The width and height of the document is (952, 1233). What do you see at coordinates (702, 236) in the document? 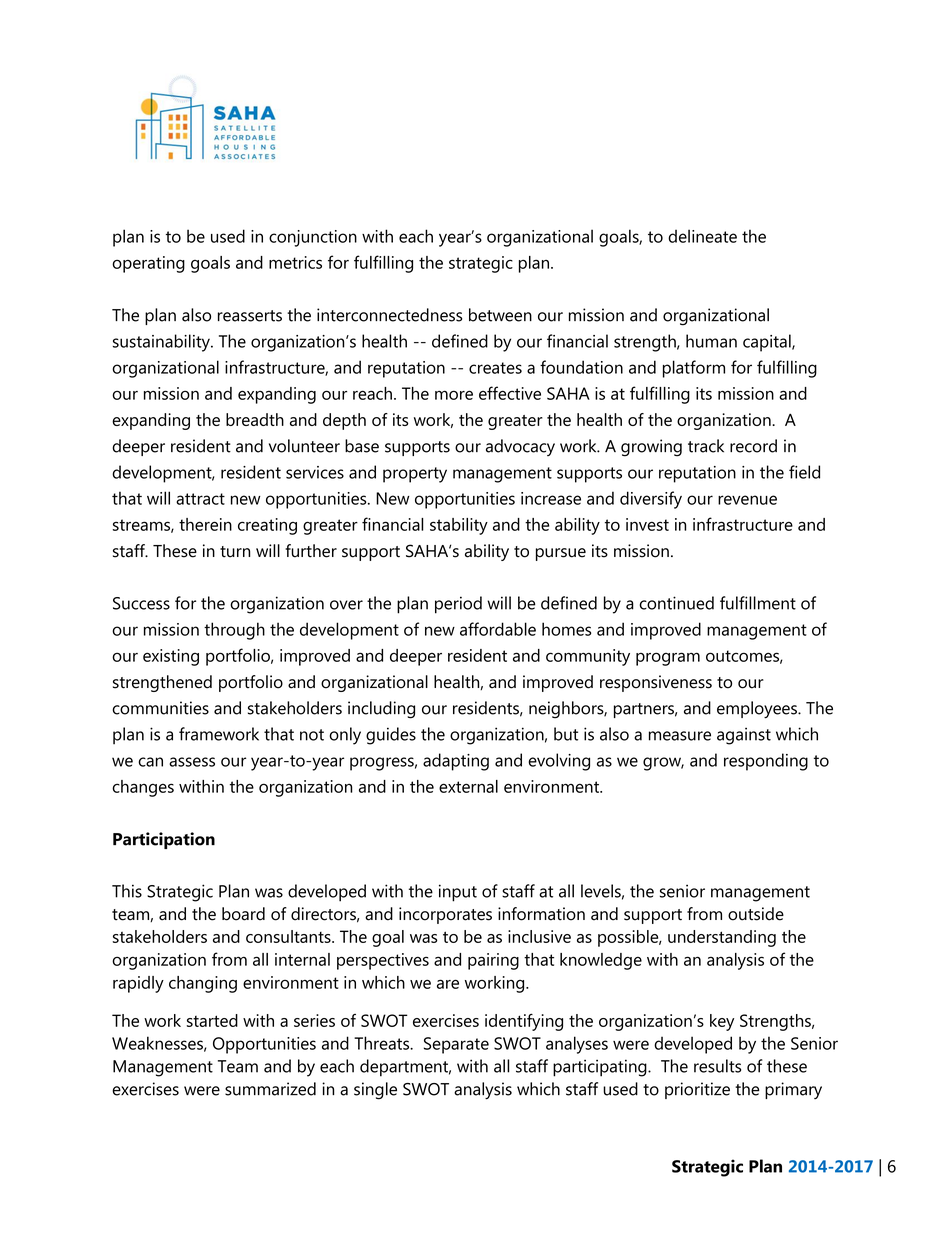
I see `delineate` at bounding box center [702, 236].
